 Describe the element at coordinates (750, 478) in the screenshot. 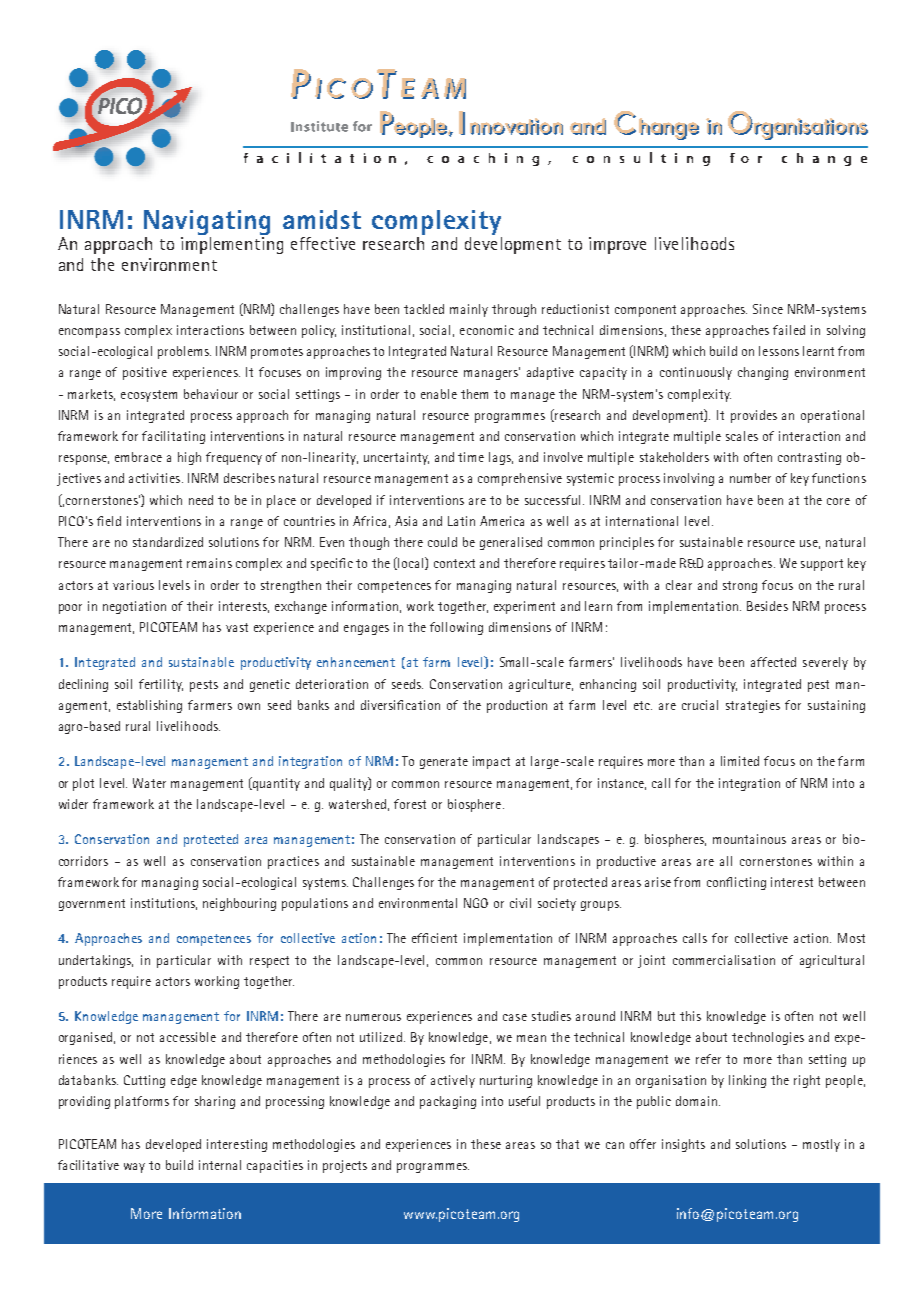

I see `number` at that location.
